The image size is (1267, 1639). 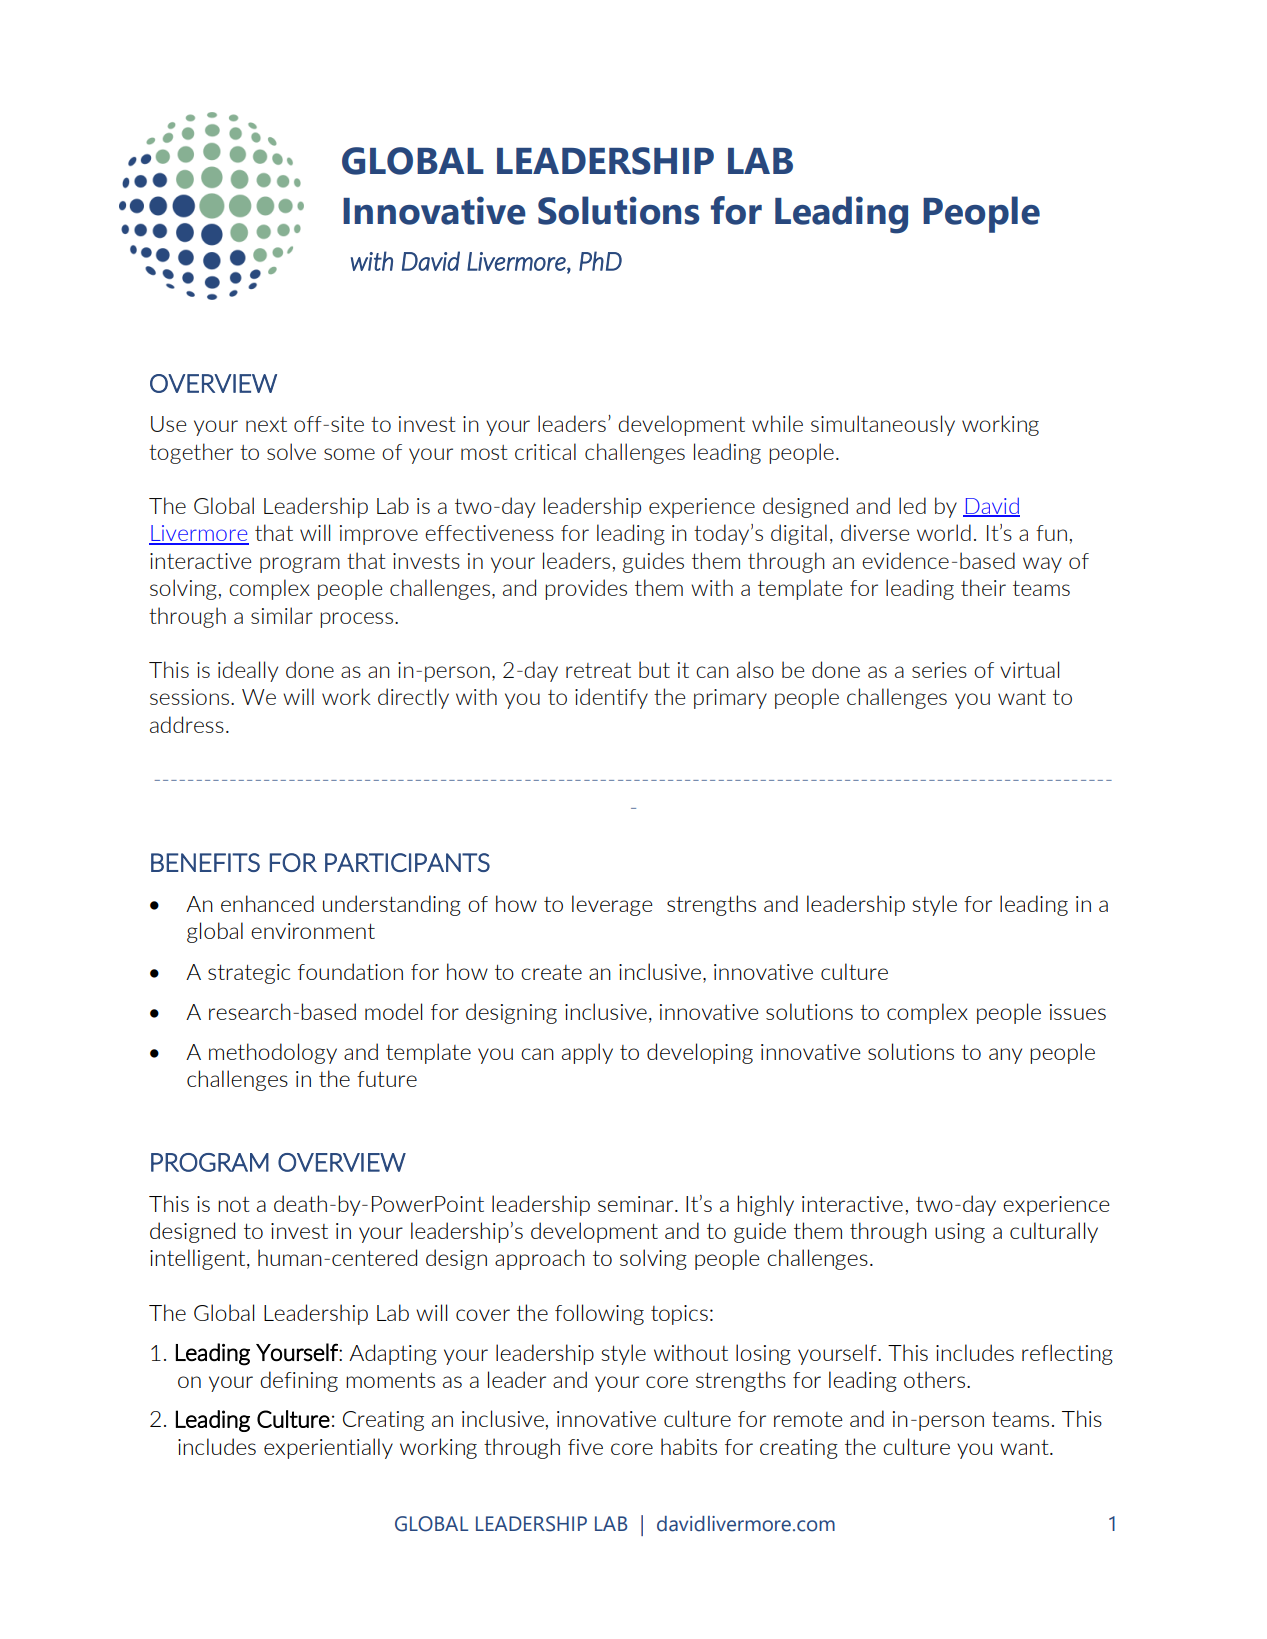 What do you see at coordinates (612, 905) in the screenshot?
I see `leverage` at bounding box center [612, 905].
